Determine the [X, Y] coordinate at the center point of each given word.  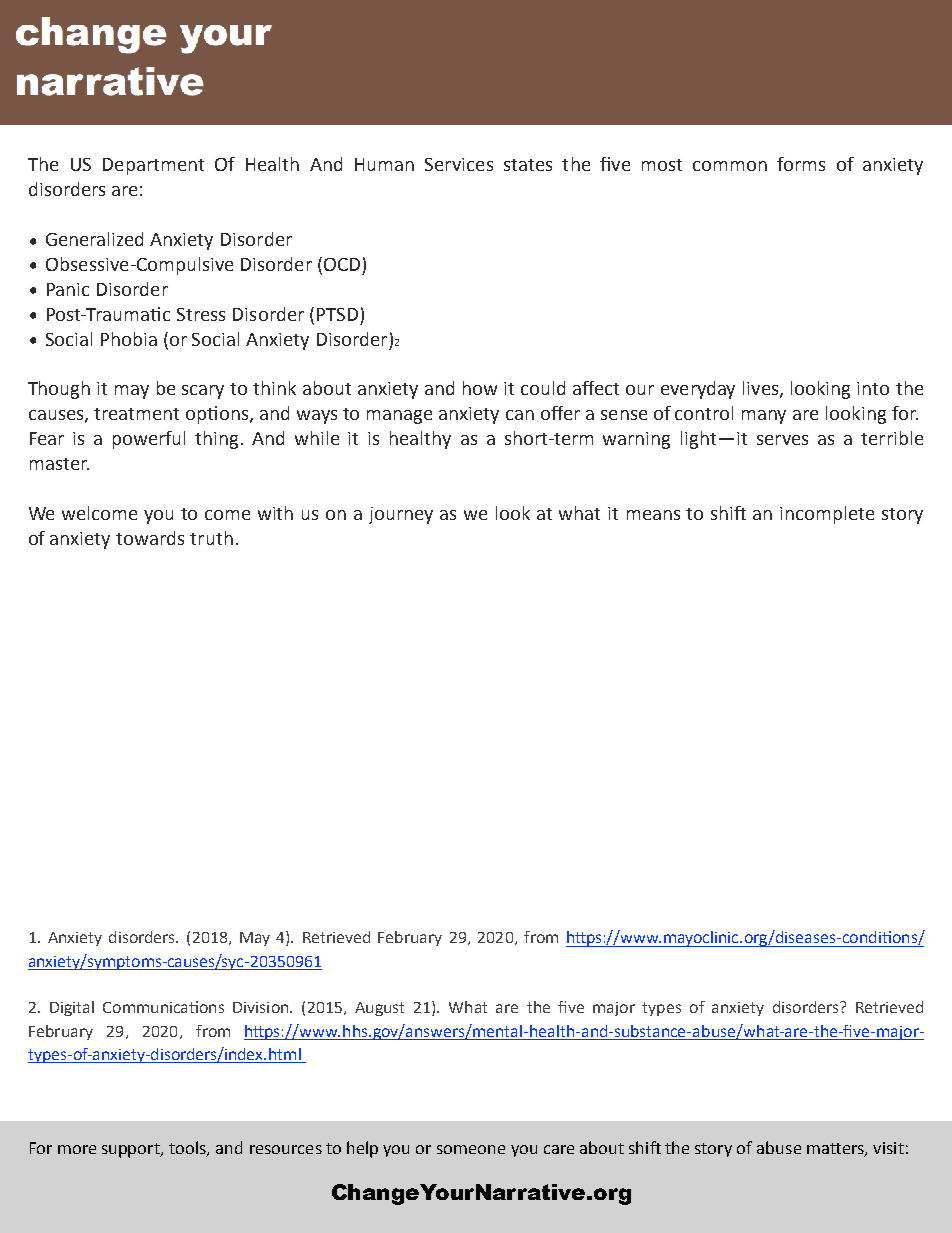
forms [801, 164]
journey [401, 515]
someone [471, 1149]
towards [150, 538]
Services [459, 164]
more [77, 1149]
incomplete [827, 515]
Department [153, 166]
